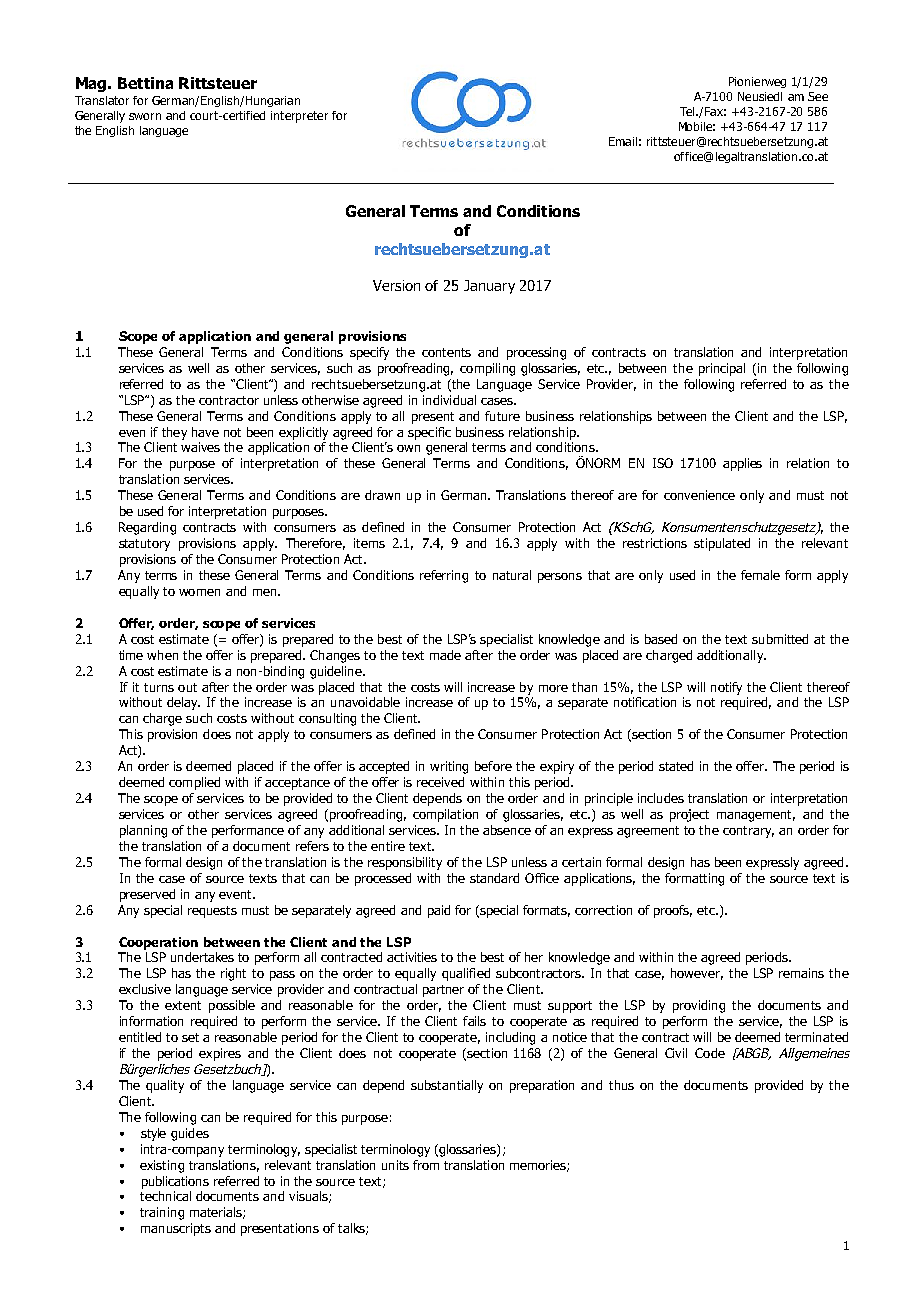 The height and width of the document is (1308, 924). Describe the element at coordinates (145, 116) in the document. I see `sworn` at that location.
